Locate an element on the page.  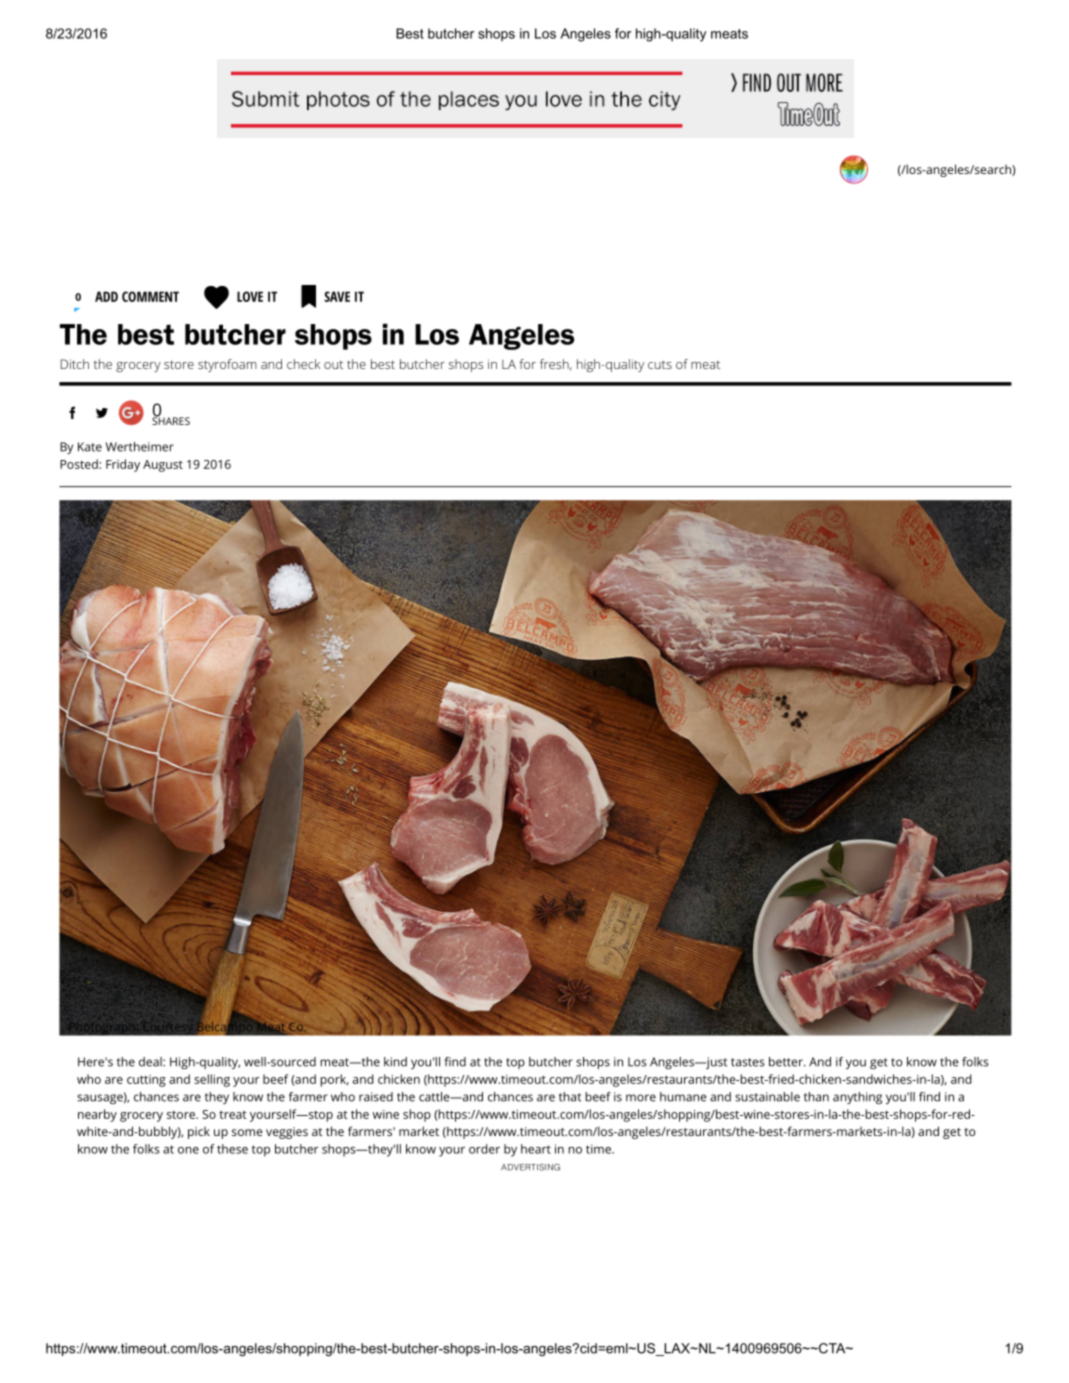
check is located at coordinates (303, 364).
